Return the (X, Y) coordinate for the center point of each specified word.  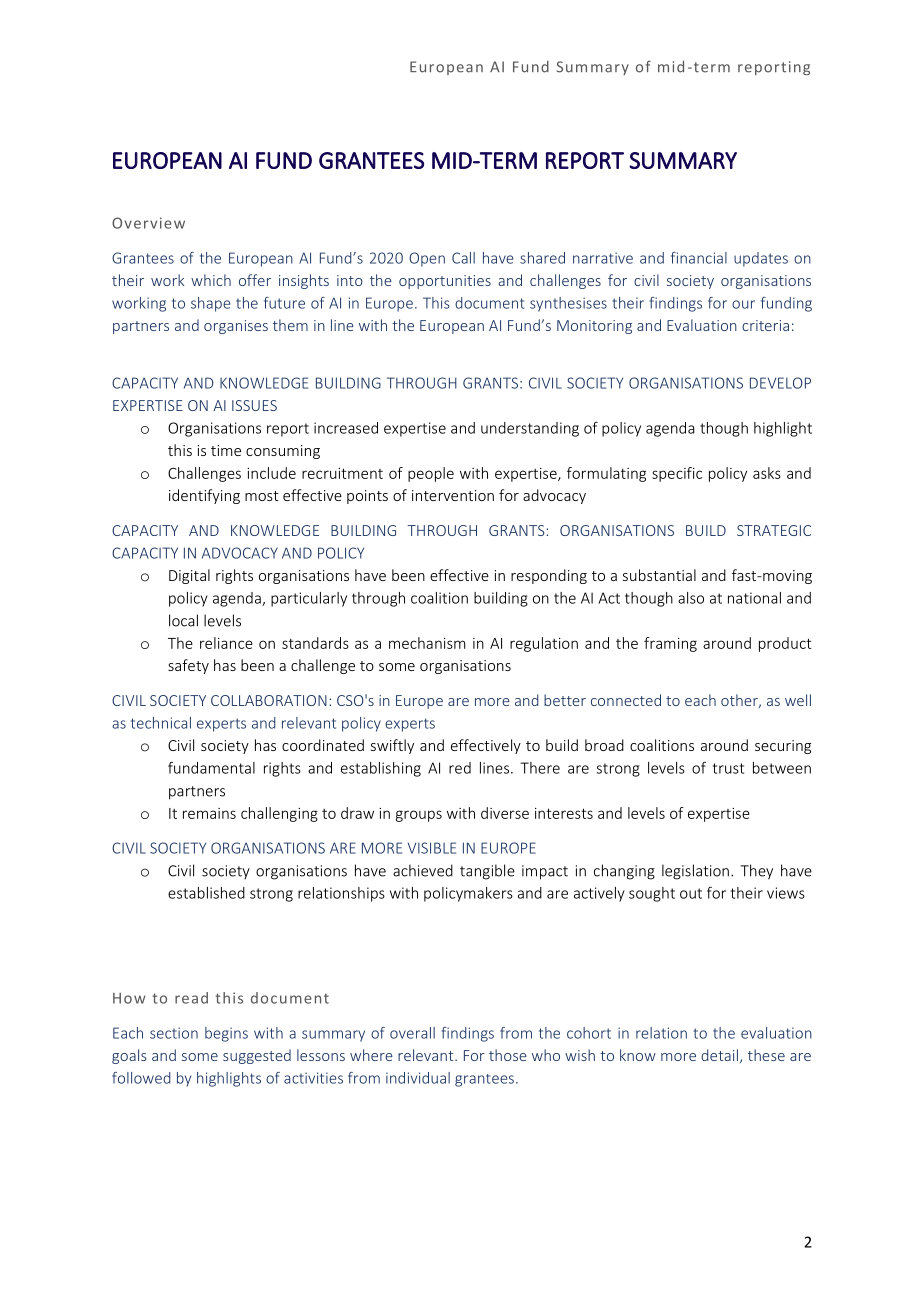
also (691, 598)
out (691, 893)
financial (699, 258)
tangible (487, 872)
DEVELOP (780, 383)
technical (161, 723)
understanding (530, 429)
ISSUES (254, 405)
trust (728, 768)
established (206, 893)
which (211, 280)
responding (549, 576)
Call (463, 258)
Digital (189, 576)
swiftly (392, 746)
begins (226, 1034)
